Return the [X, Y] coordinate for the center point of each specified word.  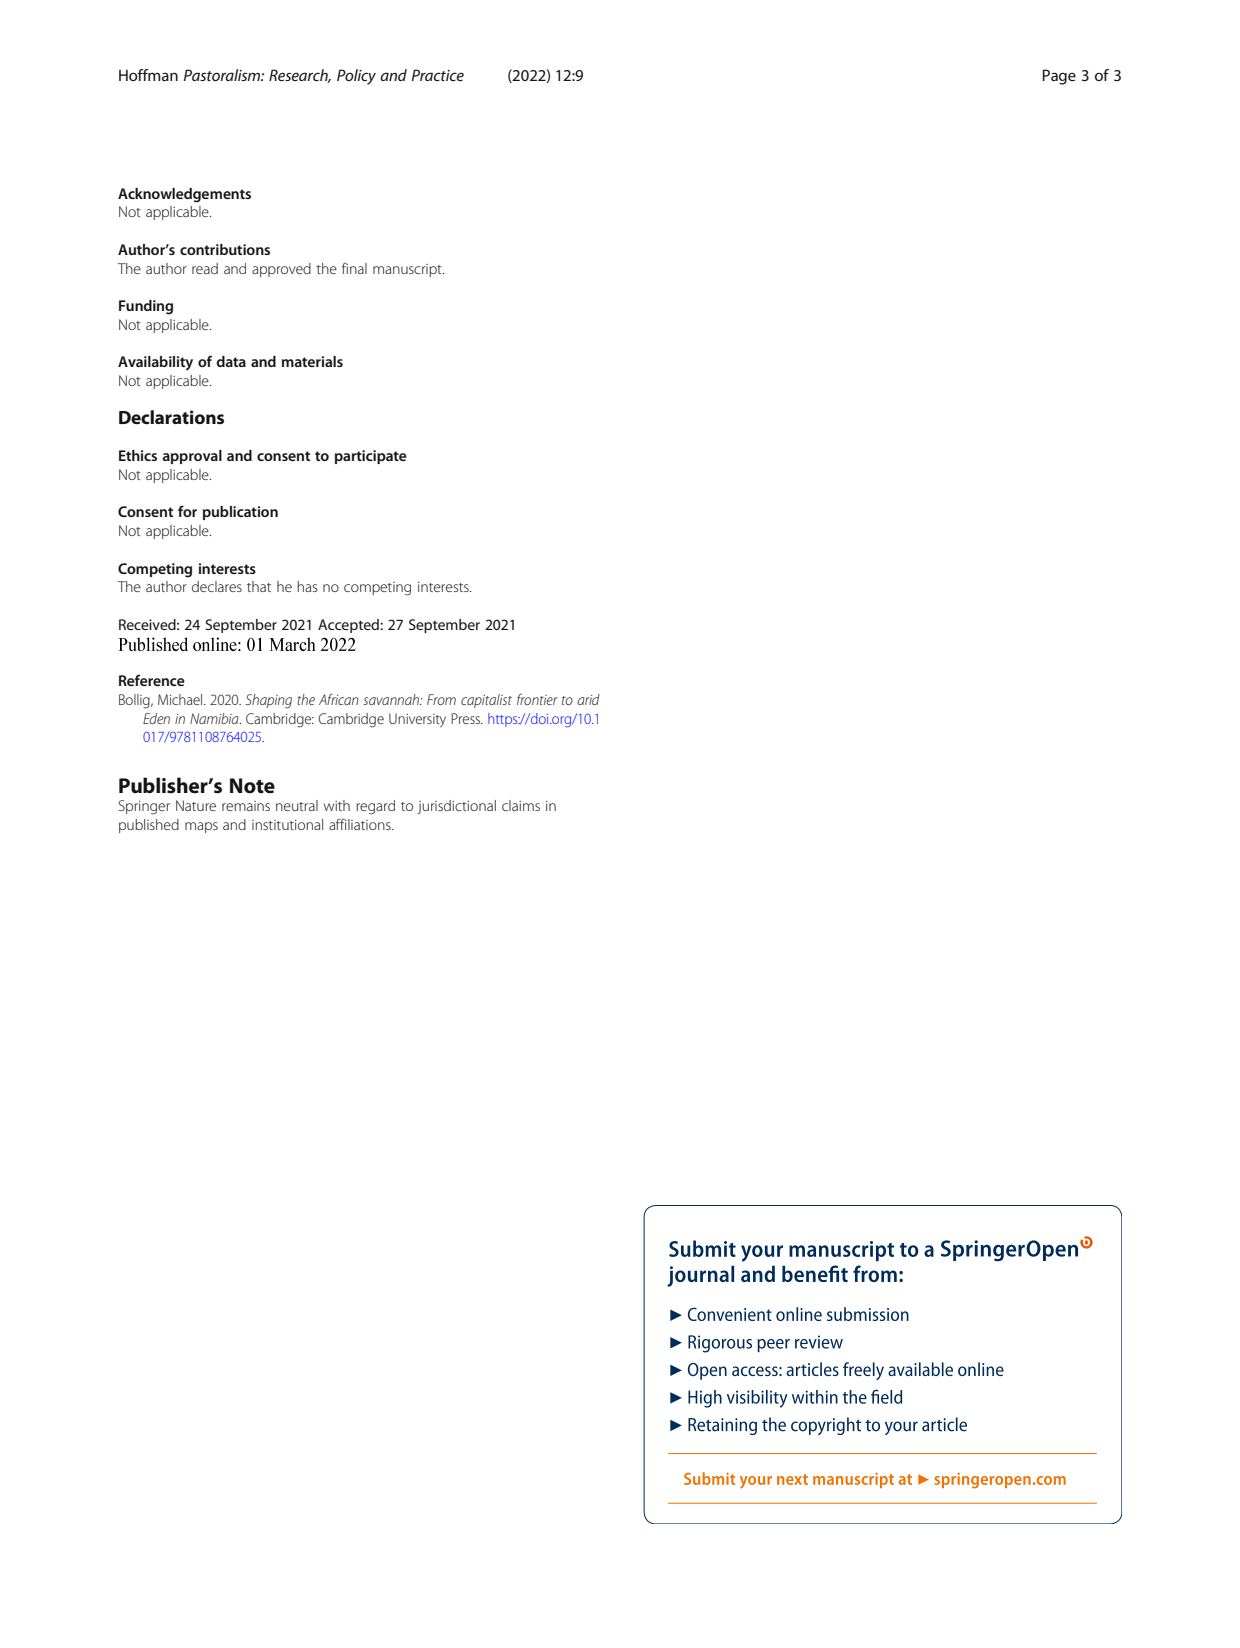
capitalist [486, 701]
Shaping [268, 701]
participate [371, 457]
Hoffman [148, 75]
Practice [438, 75]
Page [1059, 77]
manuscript [408, 270]
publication [240, 513]
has [307, 586]
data [231, 361]
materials [312, 361]
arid [588, 699]
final [354, 268]
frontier [537, 699]
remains [246, 806]
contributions [225, 249]
